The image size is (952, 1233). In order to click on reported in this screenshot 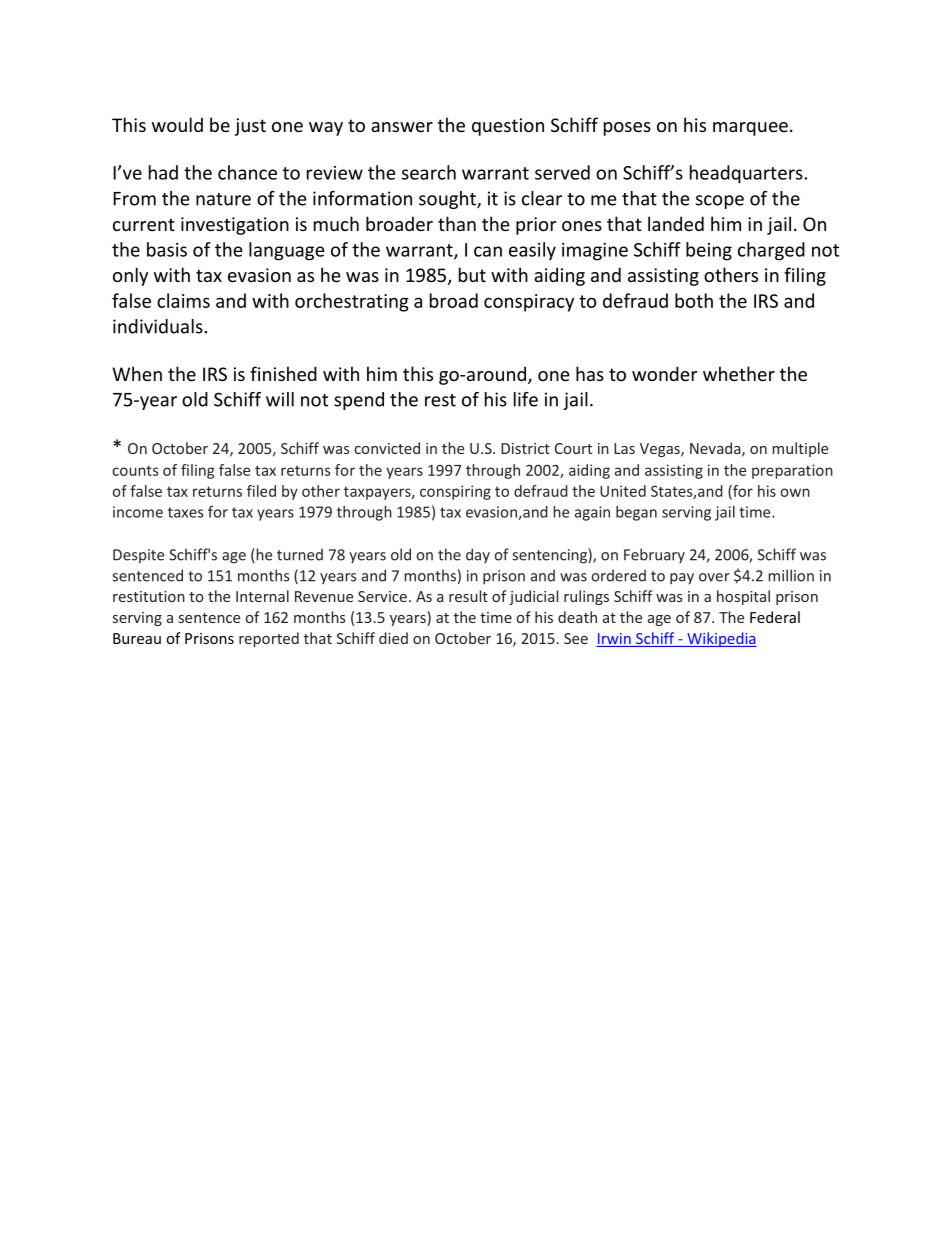, I will do `click(269, 639)`.
